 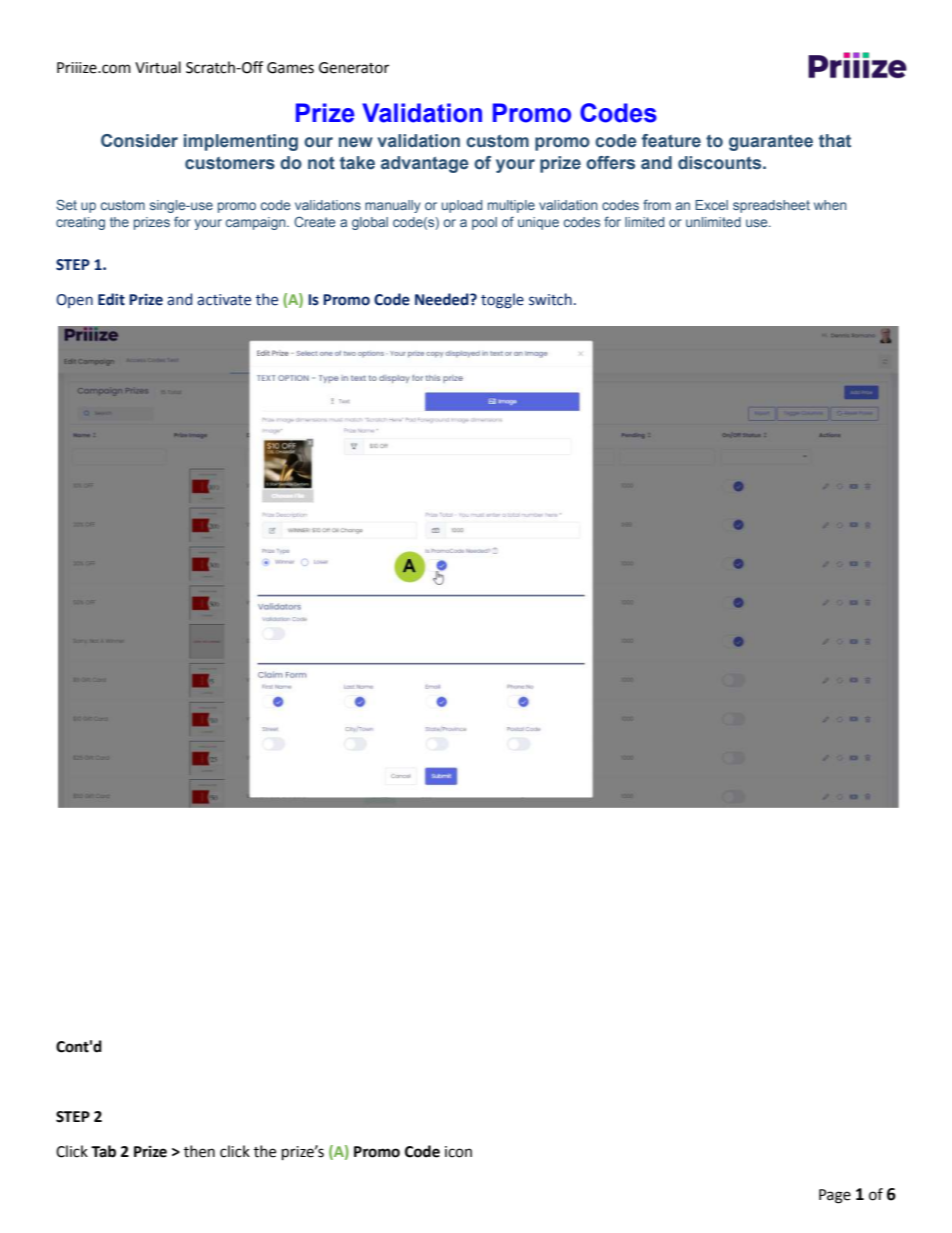 I want to click on switch, so click(x=550, y=299).
